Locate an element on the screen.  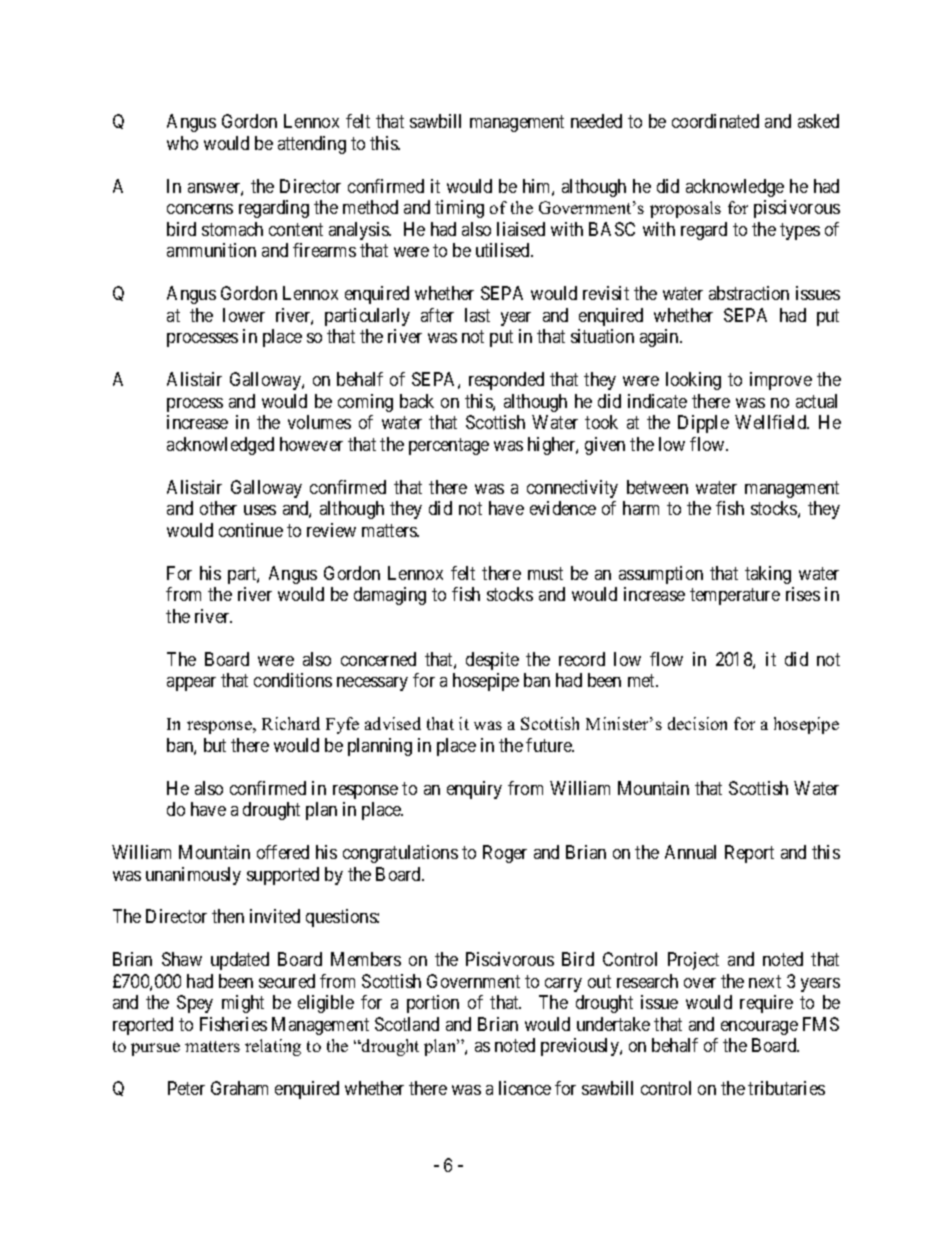
however is located at coordinates (311, 444).
